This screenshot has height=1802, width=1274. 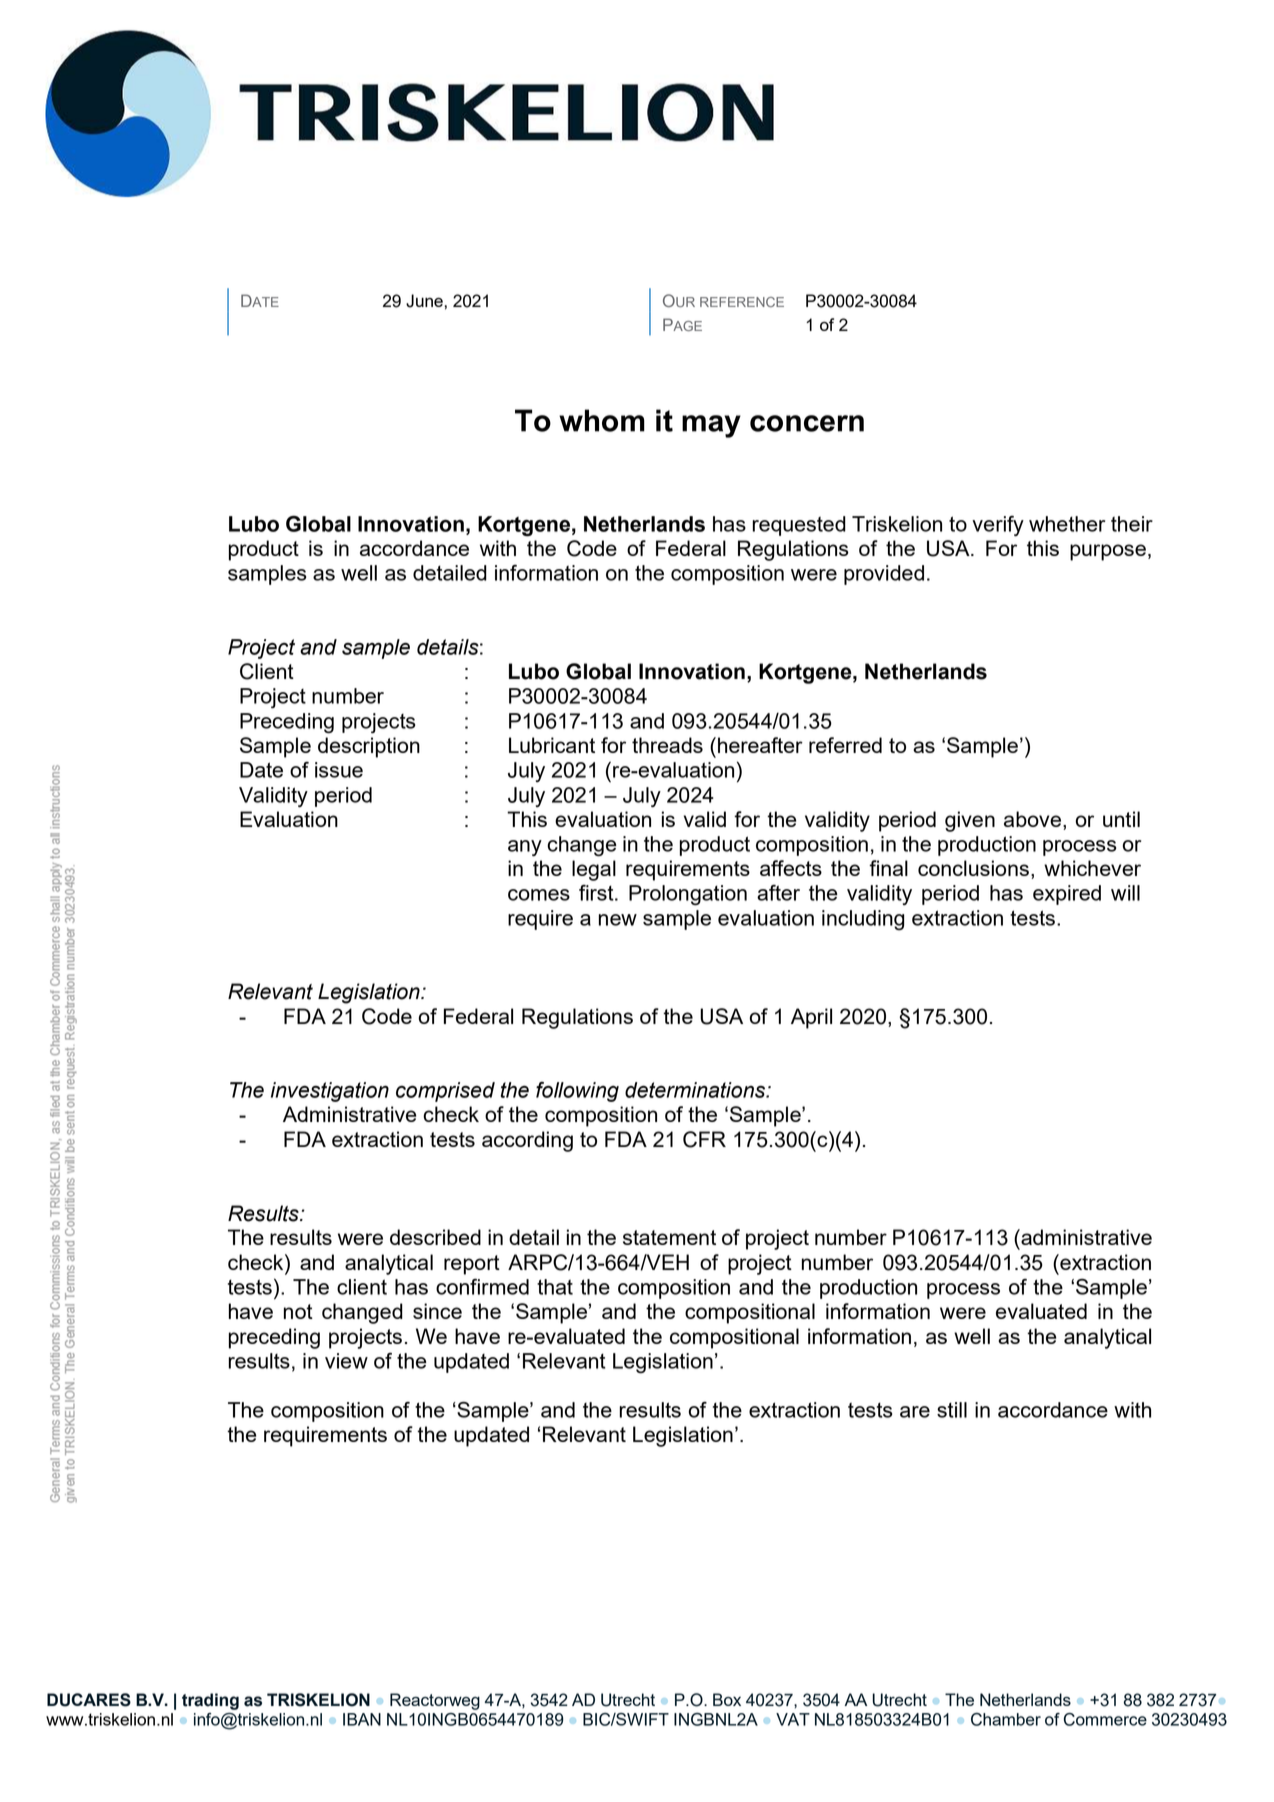 I want to click on verify, so click(x=998, y=526).
